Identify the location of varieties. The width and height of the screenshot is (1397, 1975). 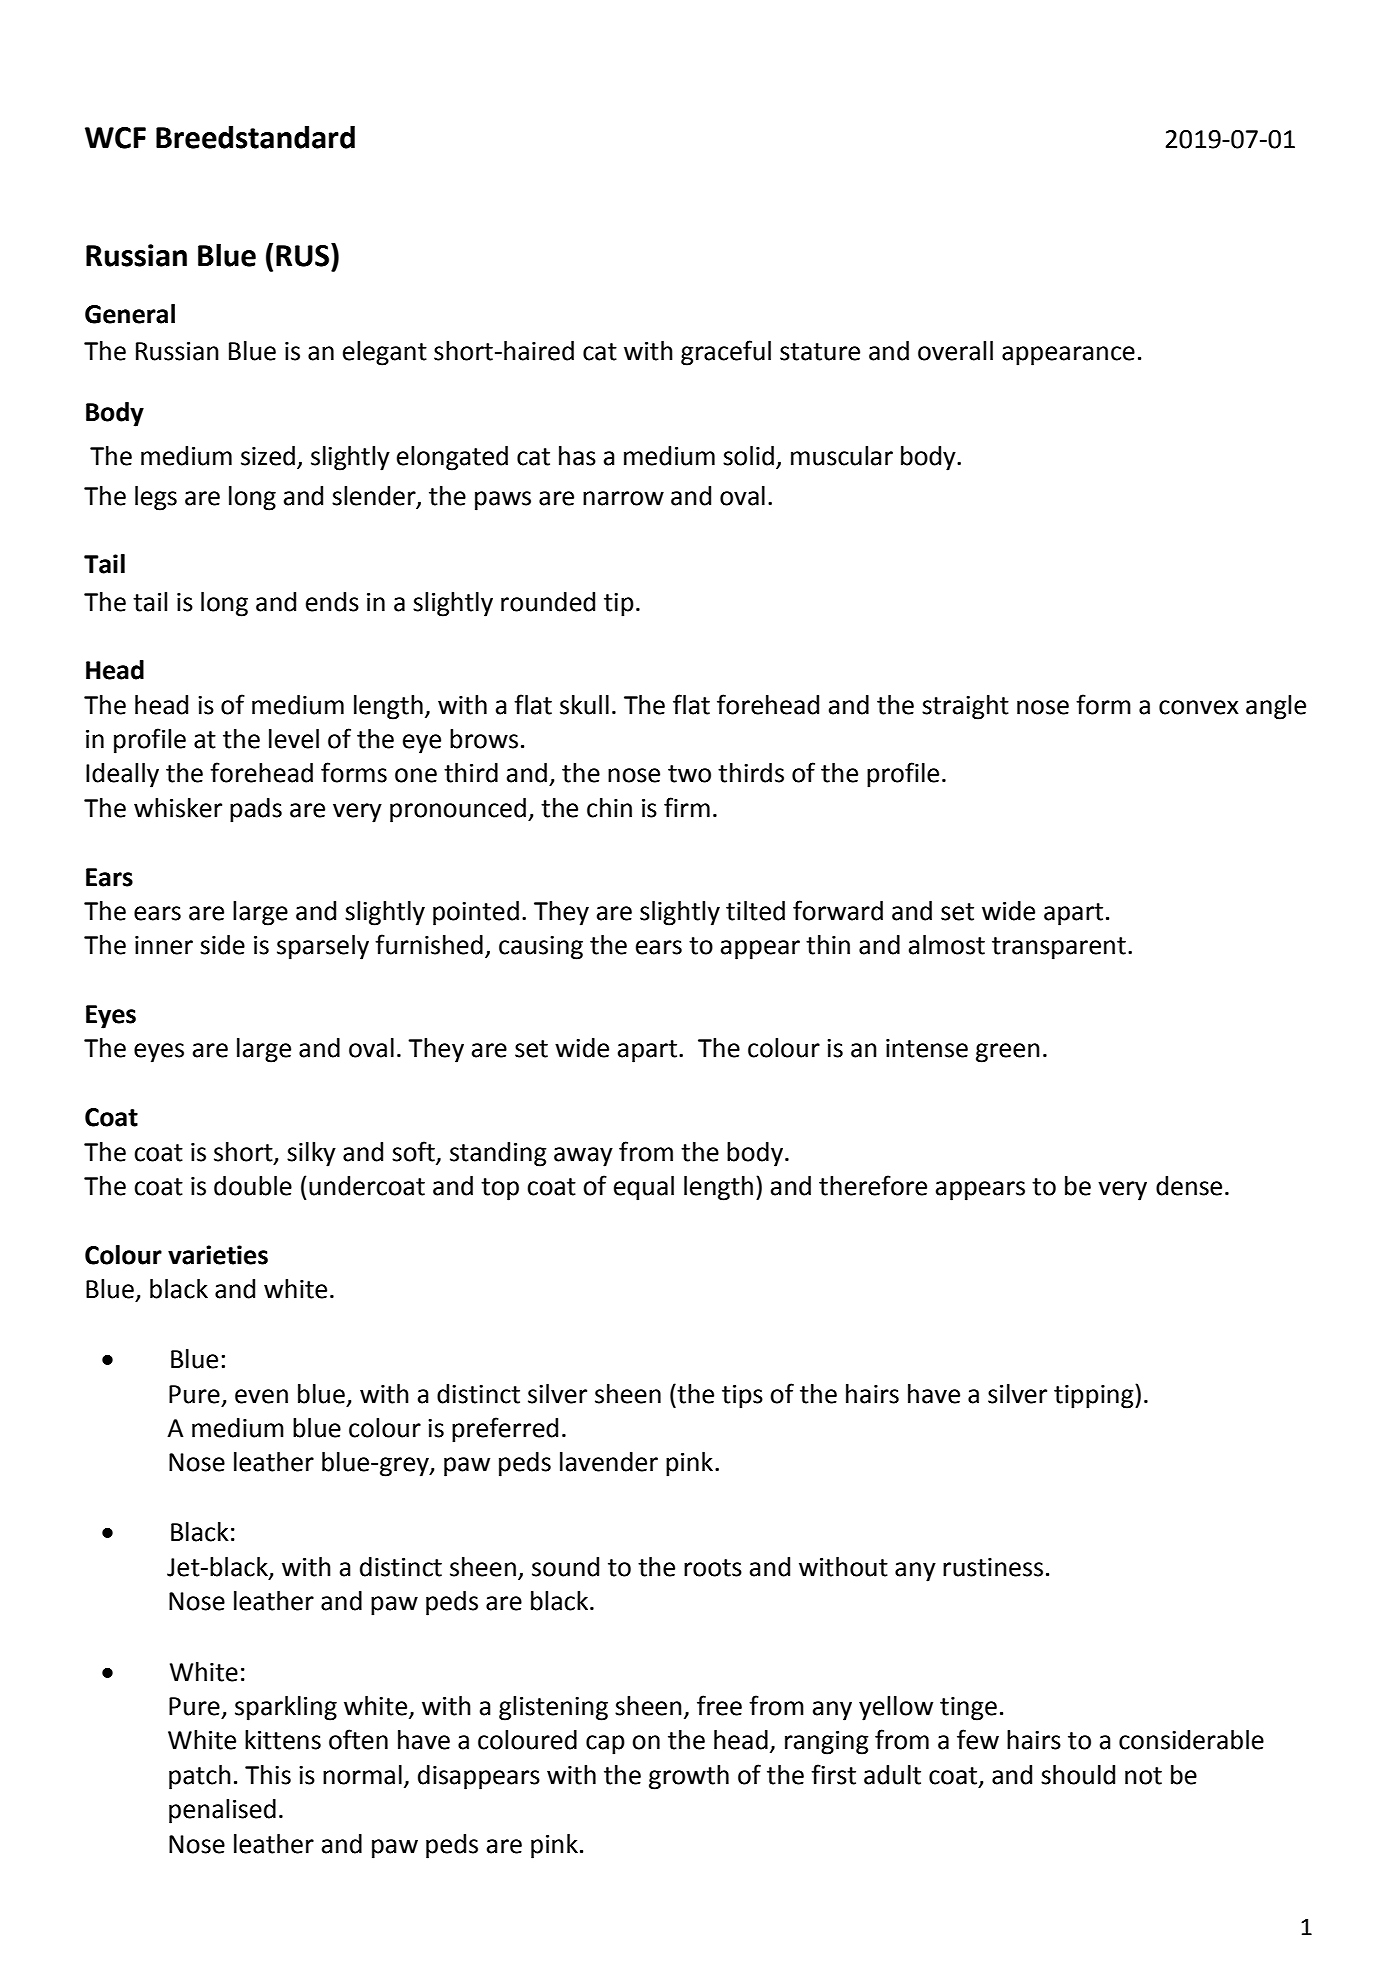
(218, 1255).
